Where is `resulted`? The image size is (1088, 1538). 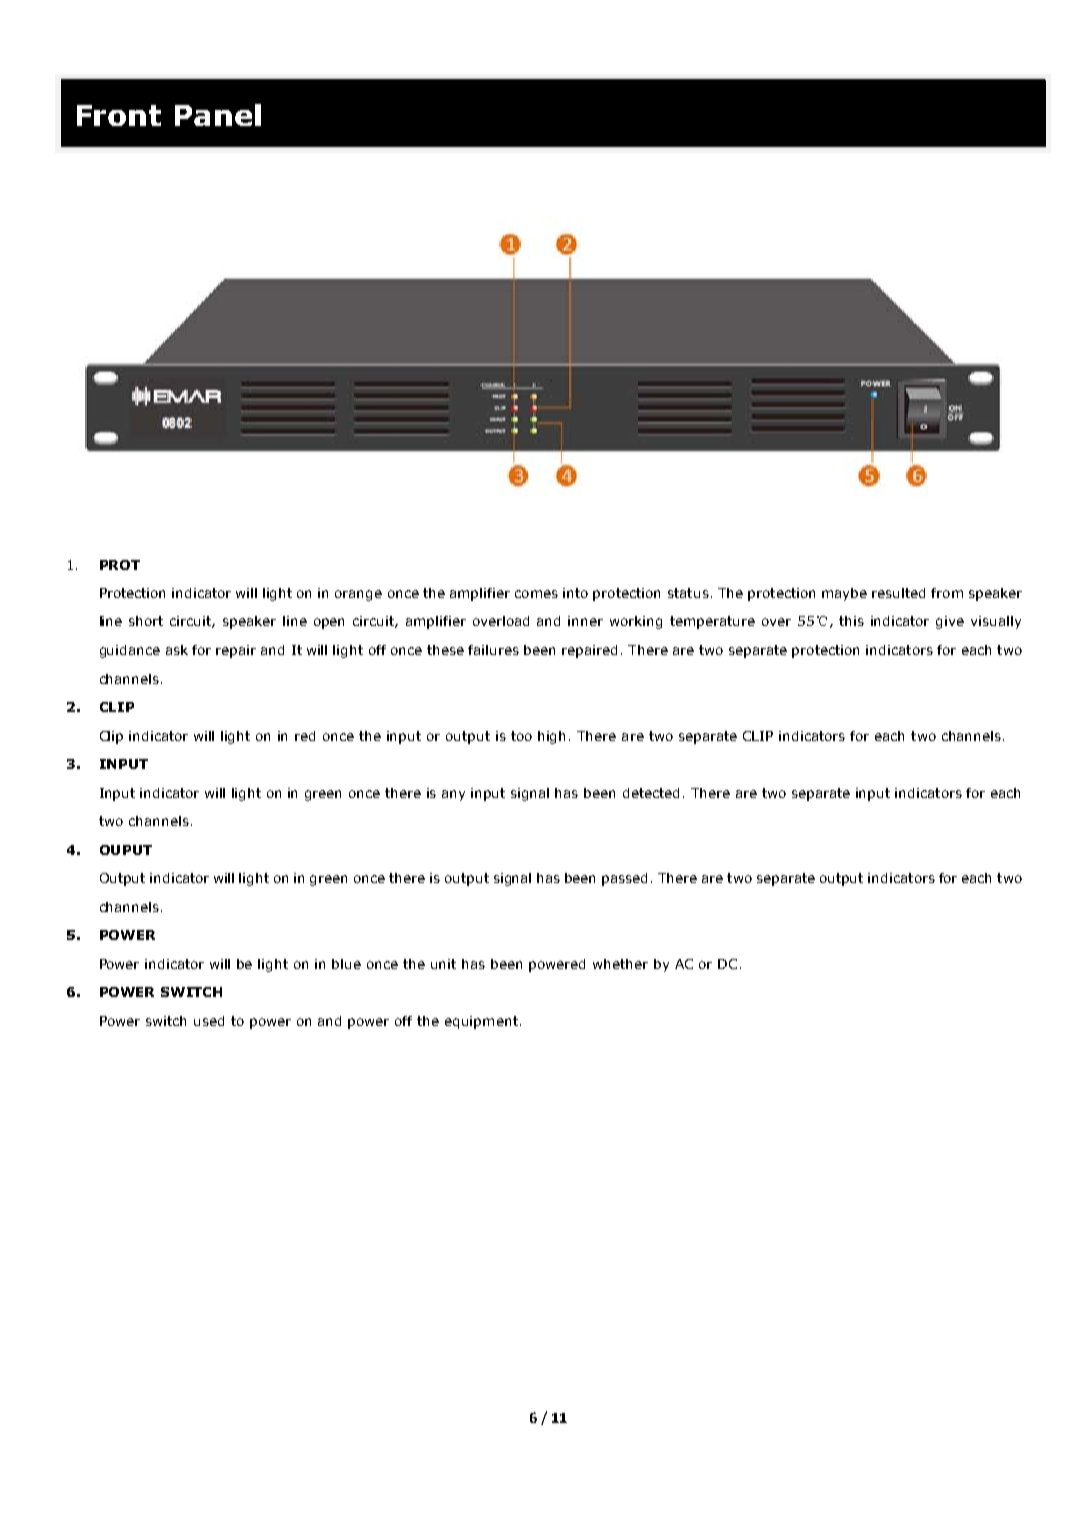
resulted is located at coordinates (898, 593).
